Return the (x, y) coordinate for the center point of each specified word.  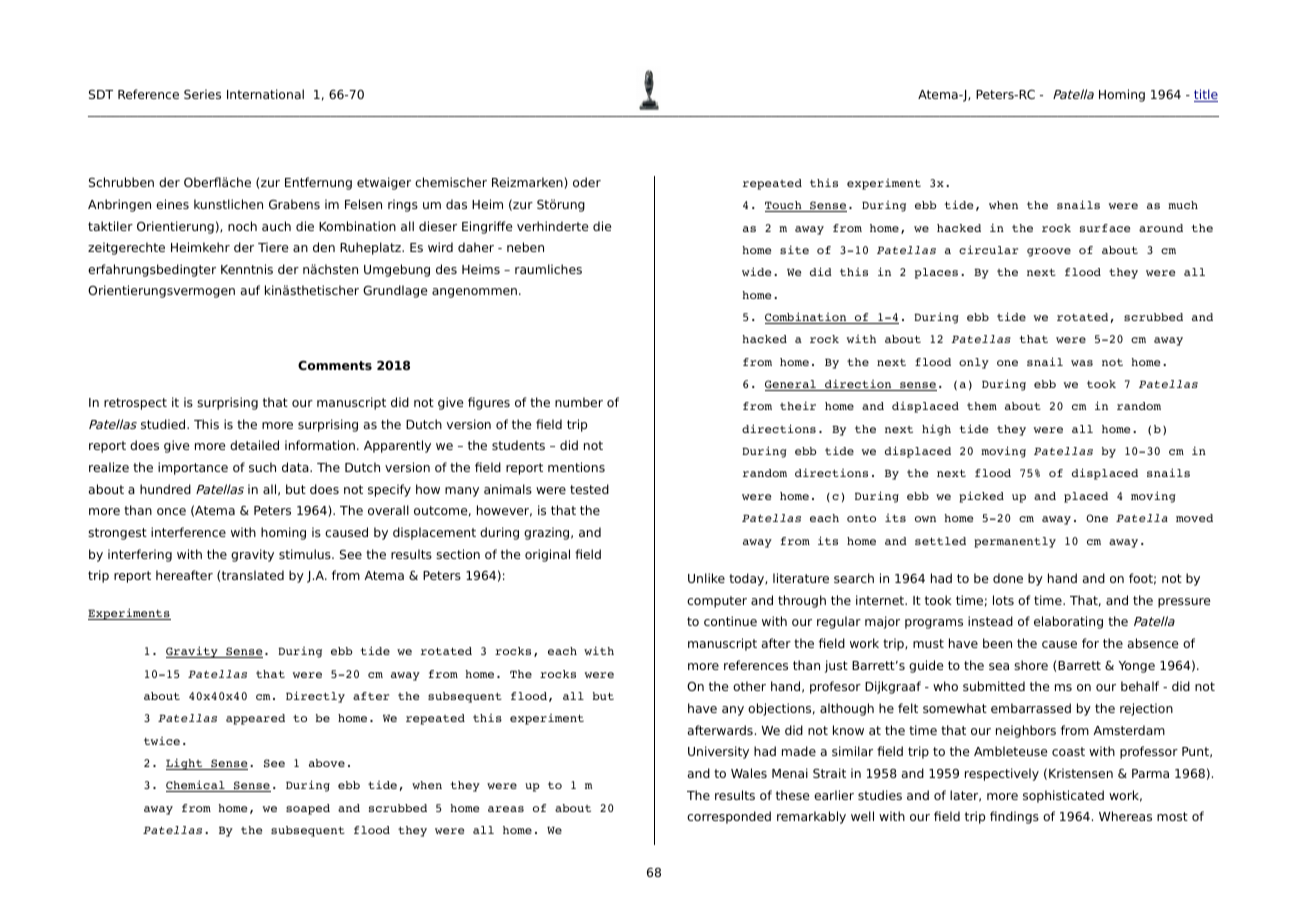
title (1206, 95)
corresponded (729, 817)
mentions (576, 467)
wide (757, 271)
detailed (254, 445)
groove (1049, 252)
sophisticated (1063, 796)
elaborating (1068, 622)
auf (250, 290)
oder (587, 182)
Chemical (196, 786)
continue (730, 621)
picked (981, 497)
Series (202, 94)
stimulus (306, 554)
